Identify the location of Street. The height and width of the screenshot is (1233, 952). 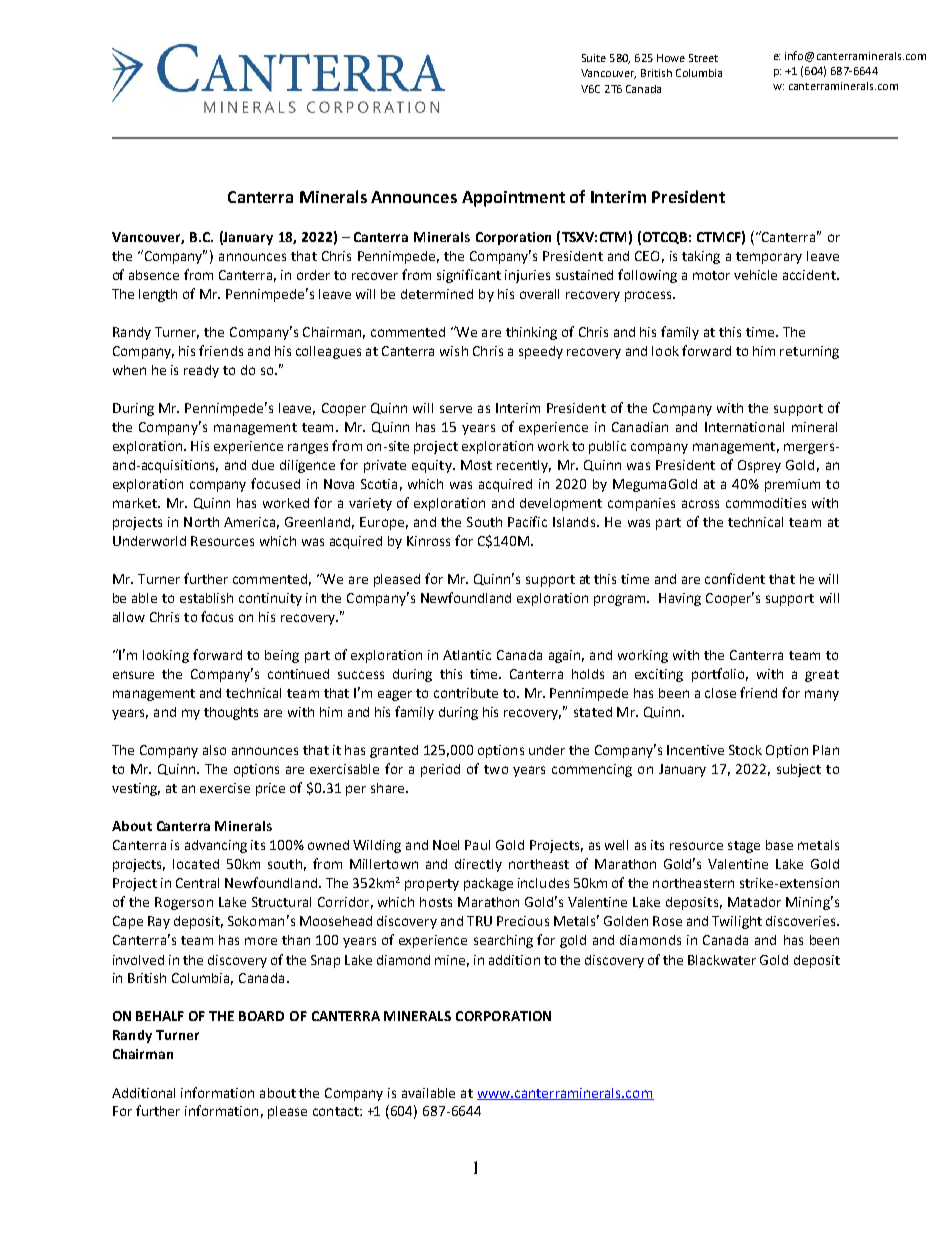
(703, 58).
